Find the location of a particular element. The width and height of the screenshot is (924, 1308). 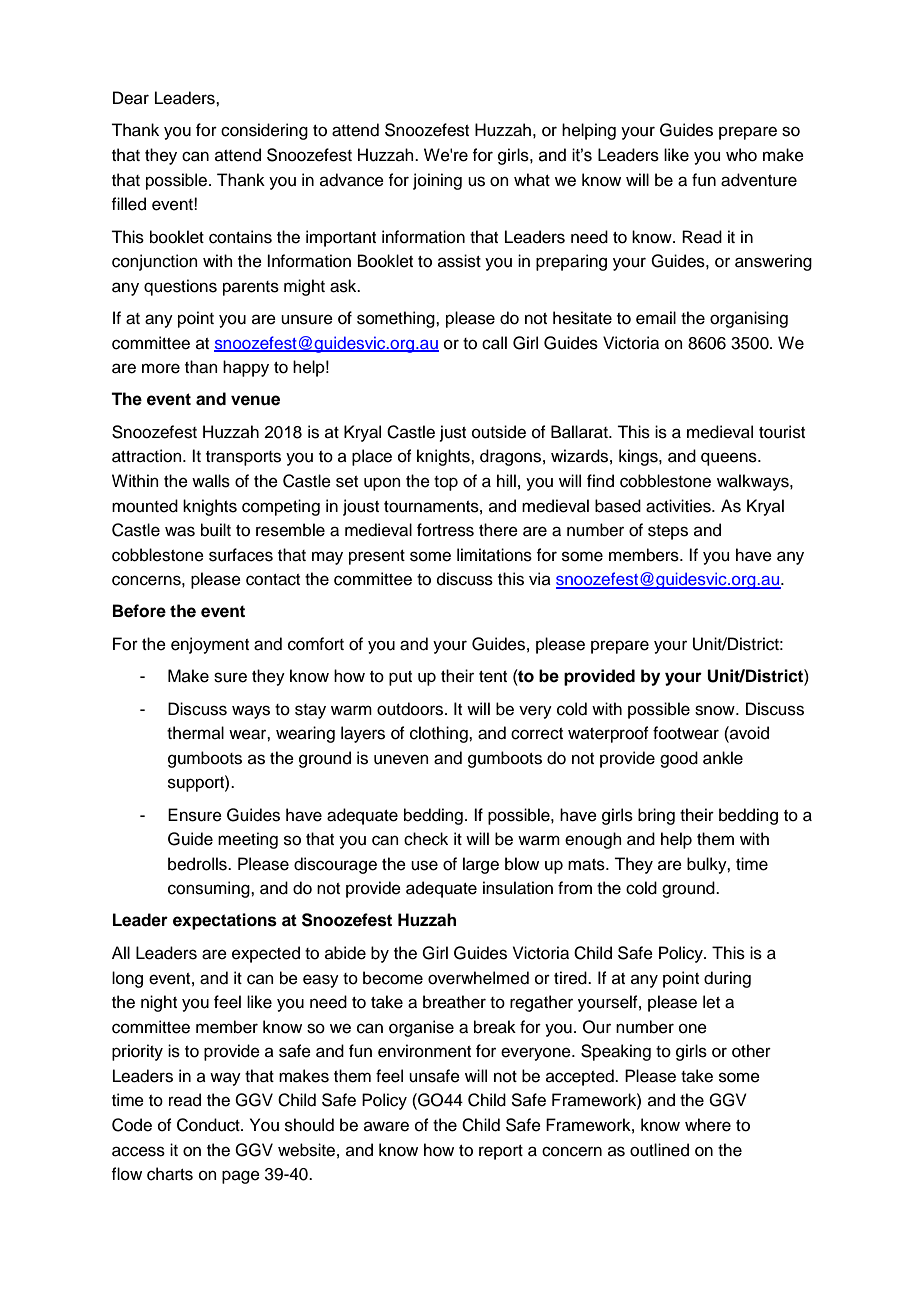

large is located at coordinates (481, 865).
